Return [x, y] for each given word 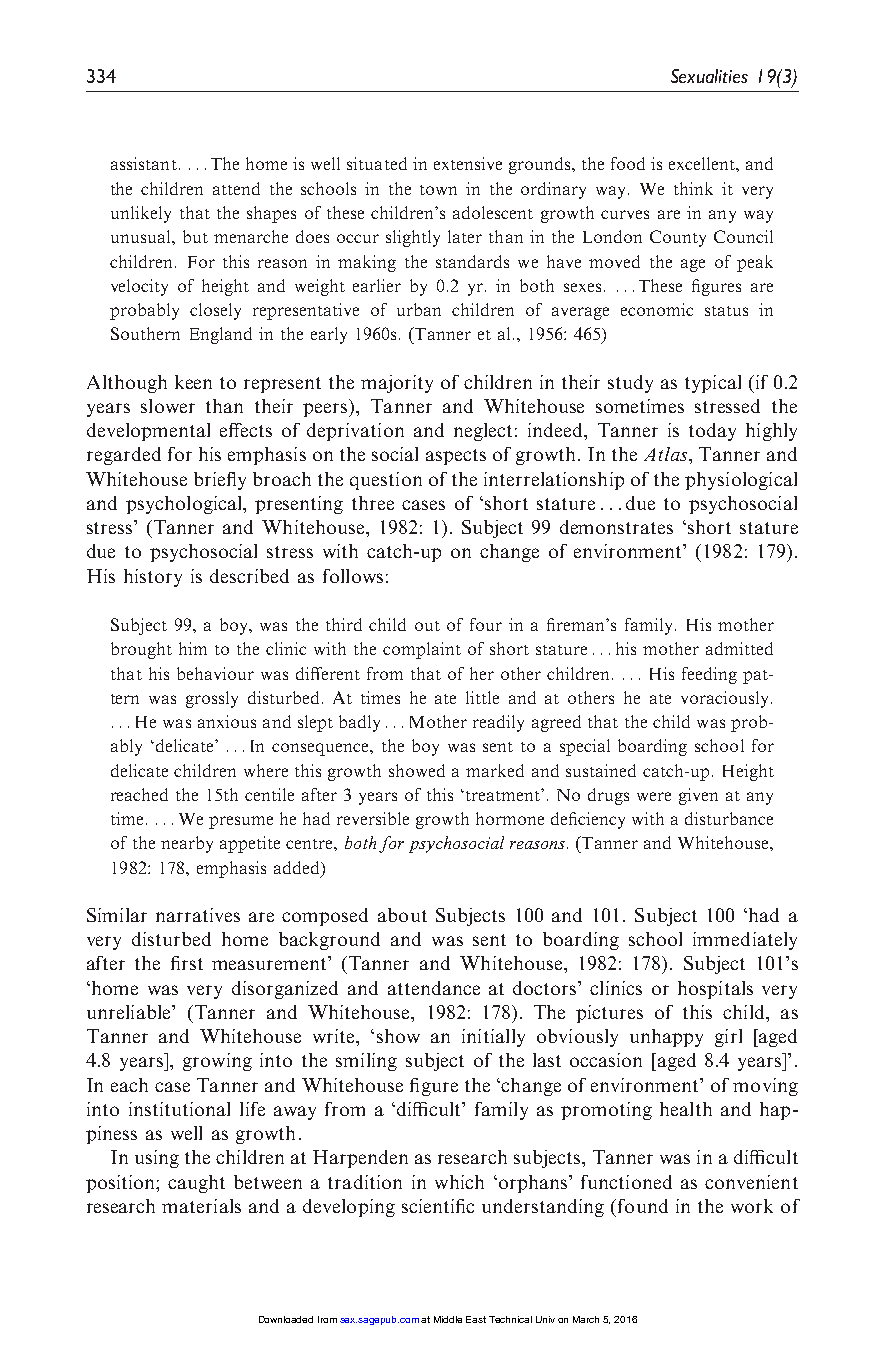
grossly [212, 699]
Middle [448, 1319]
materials [201, 1206]
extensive [468, 163]
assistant [144, 163]
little [482, 697]
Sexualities [709, 76]
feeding [709, 675]
